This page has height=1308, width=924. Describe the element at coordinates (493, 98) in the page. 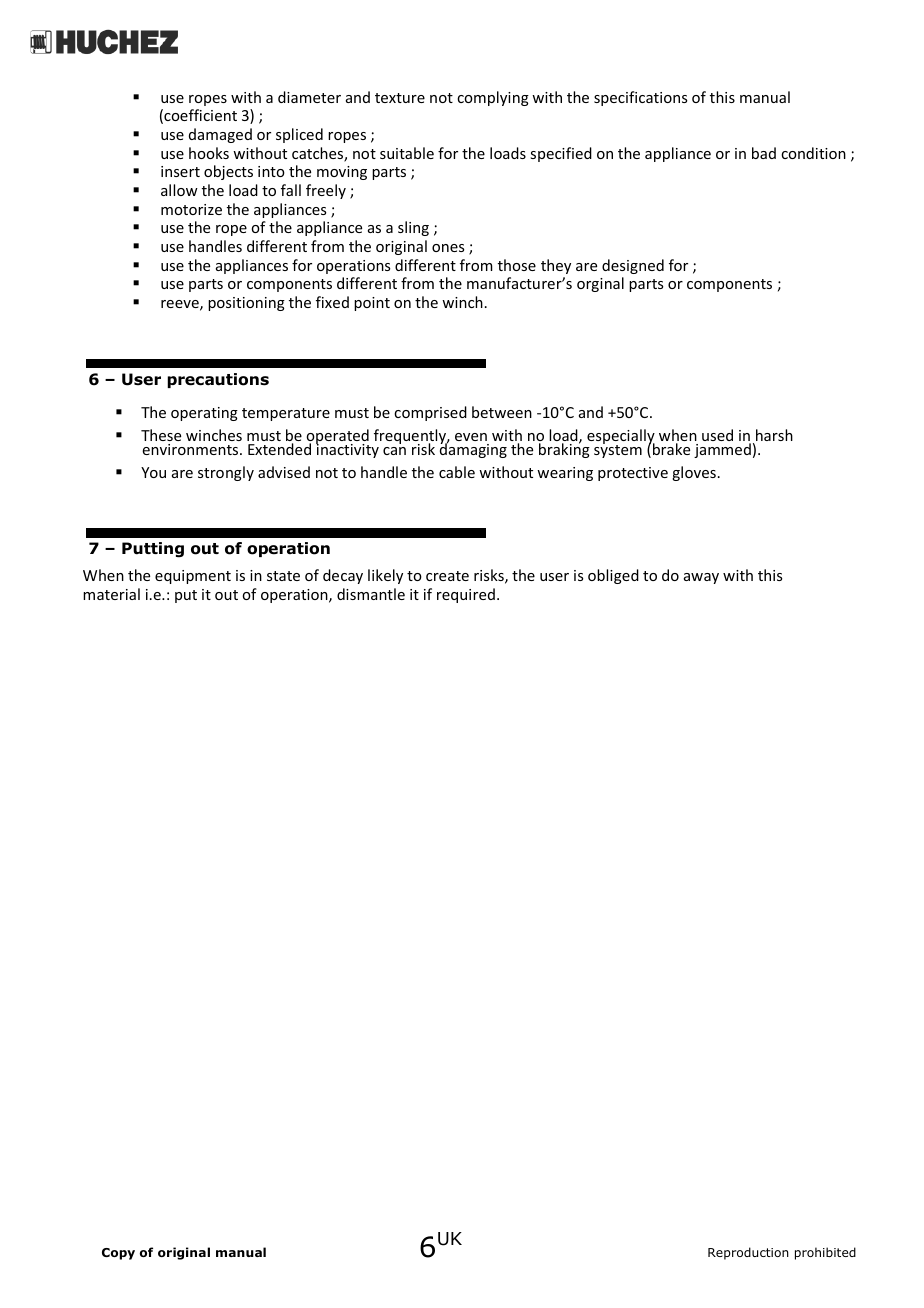

I see `complying` at that location.
